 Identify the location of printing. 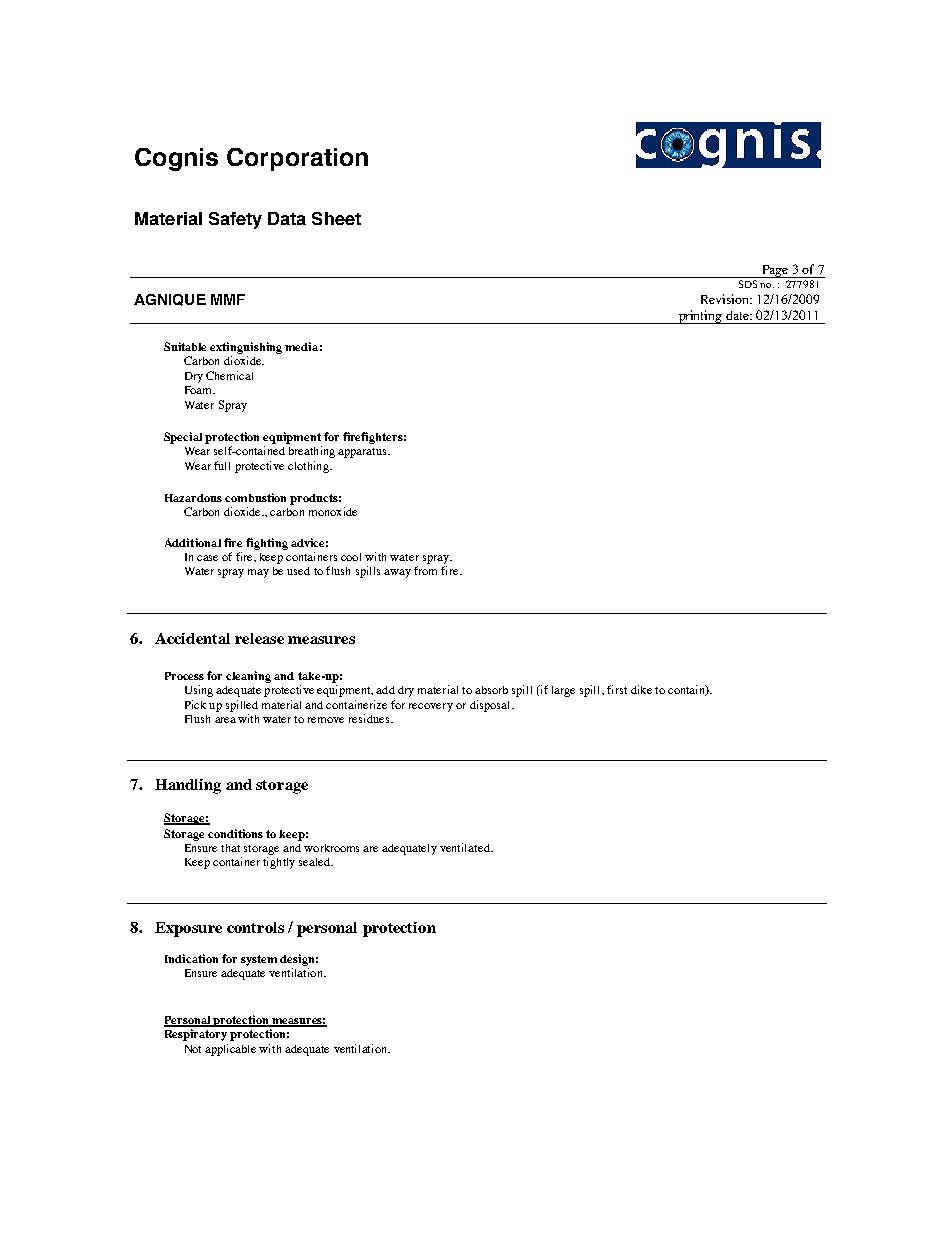
(700, 317).
